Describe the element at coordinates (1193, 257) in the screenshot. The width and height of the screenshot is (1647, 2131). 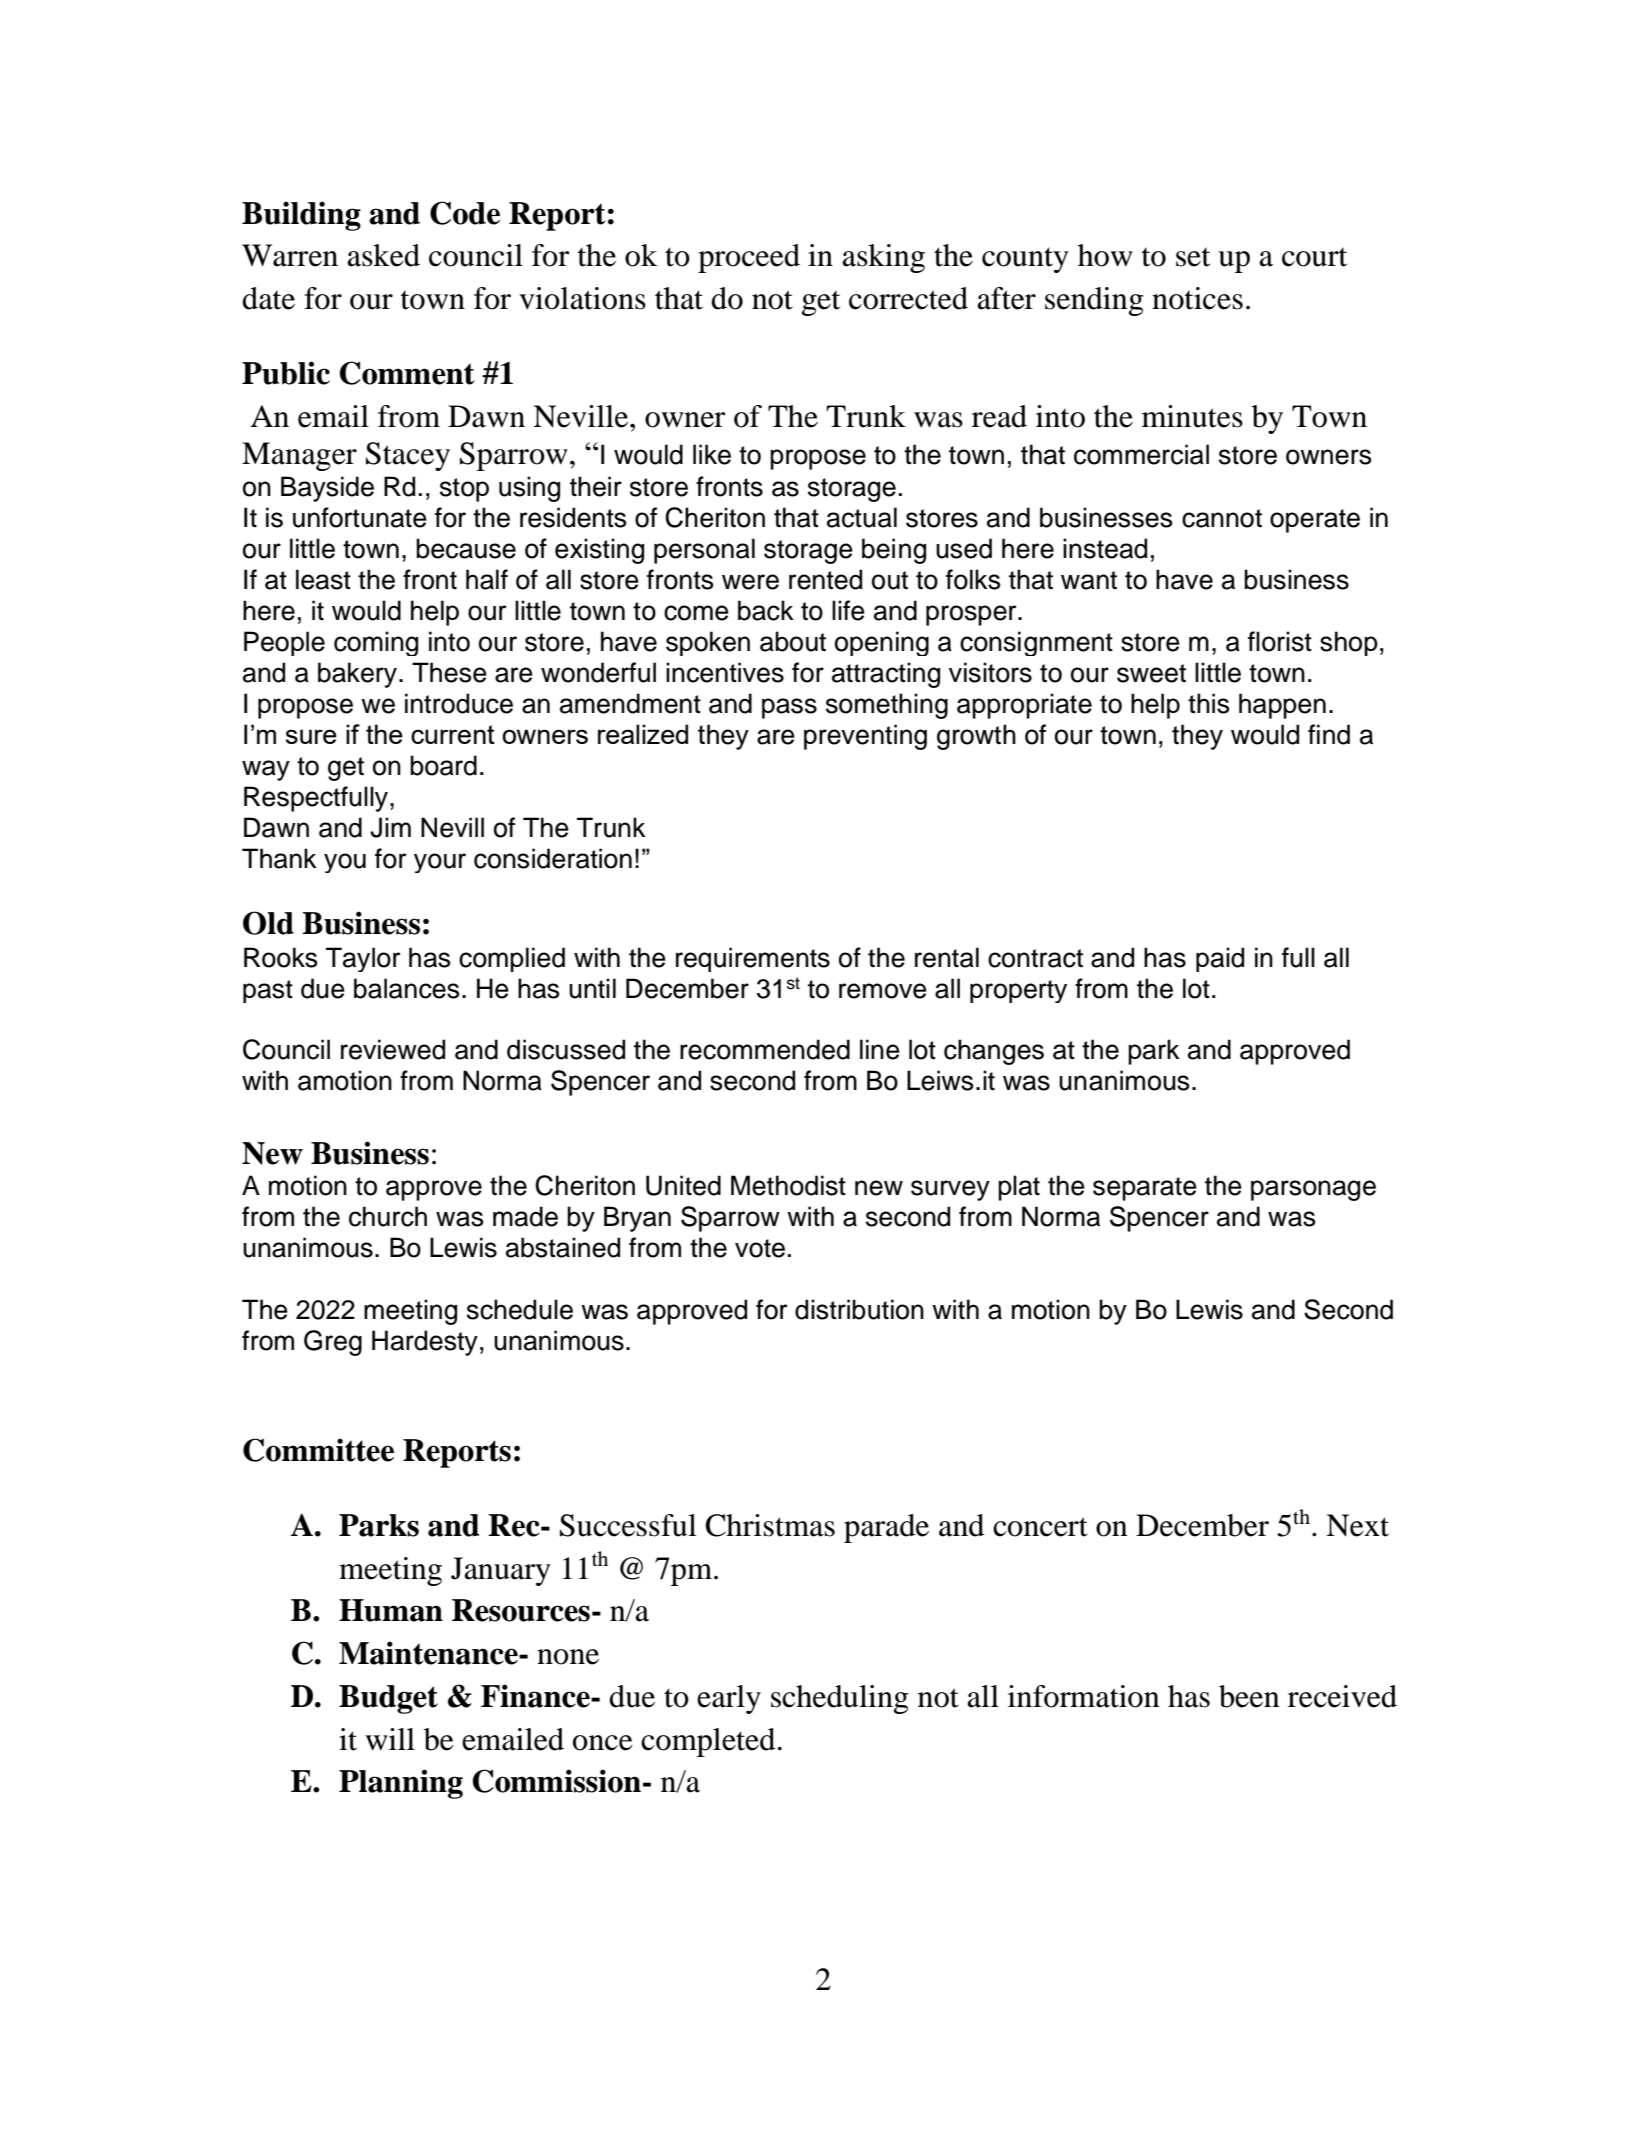
I see `set` at that location.
